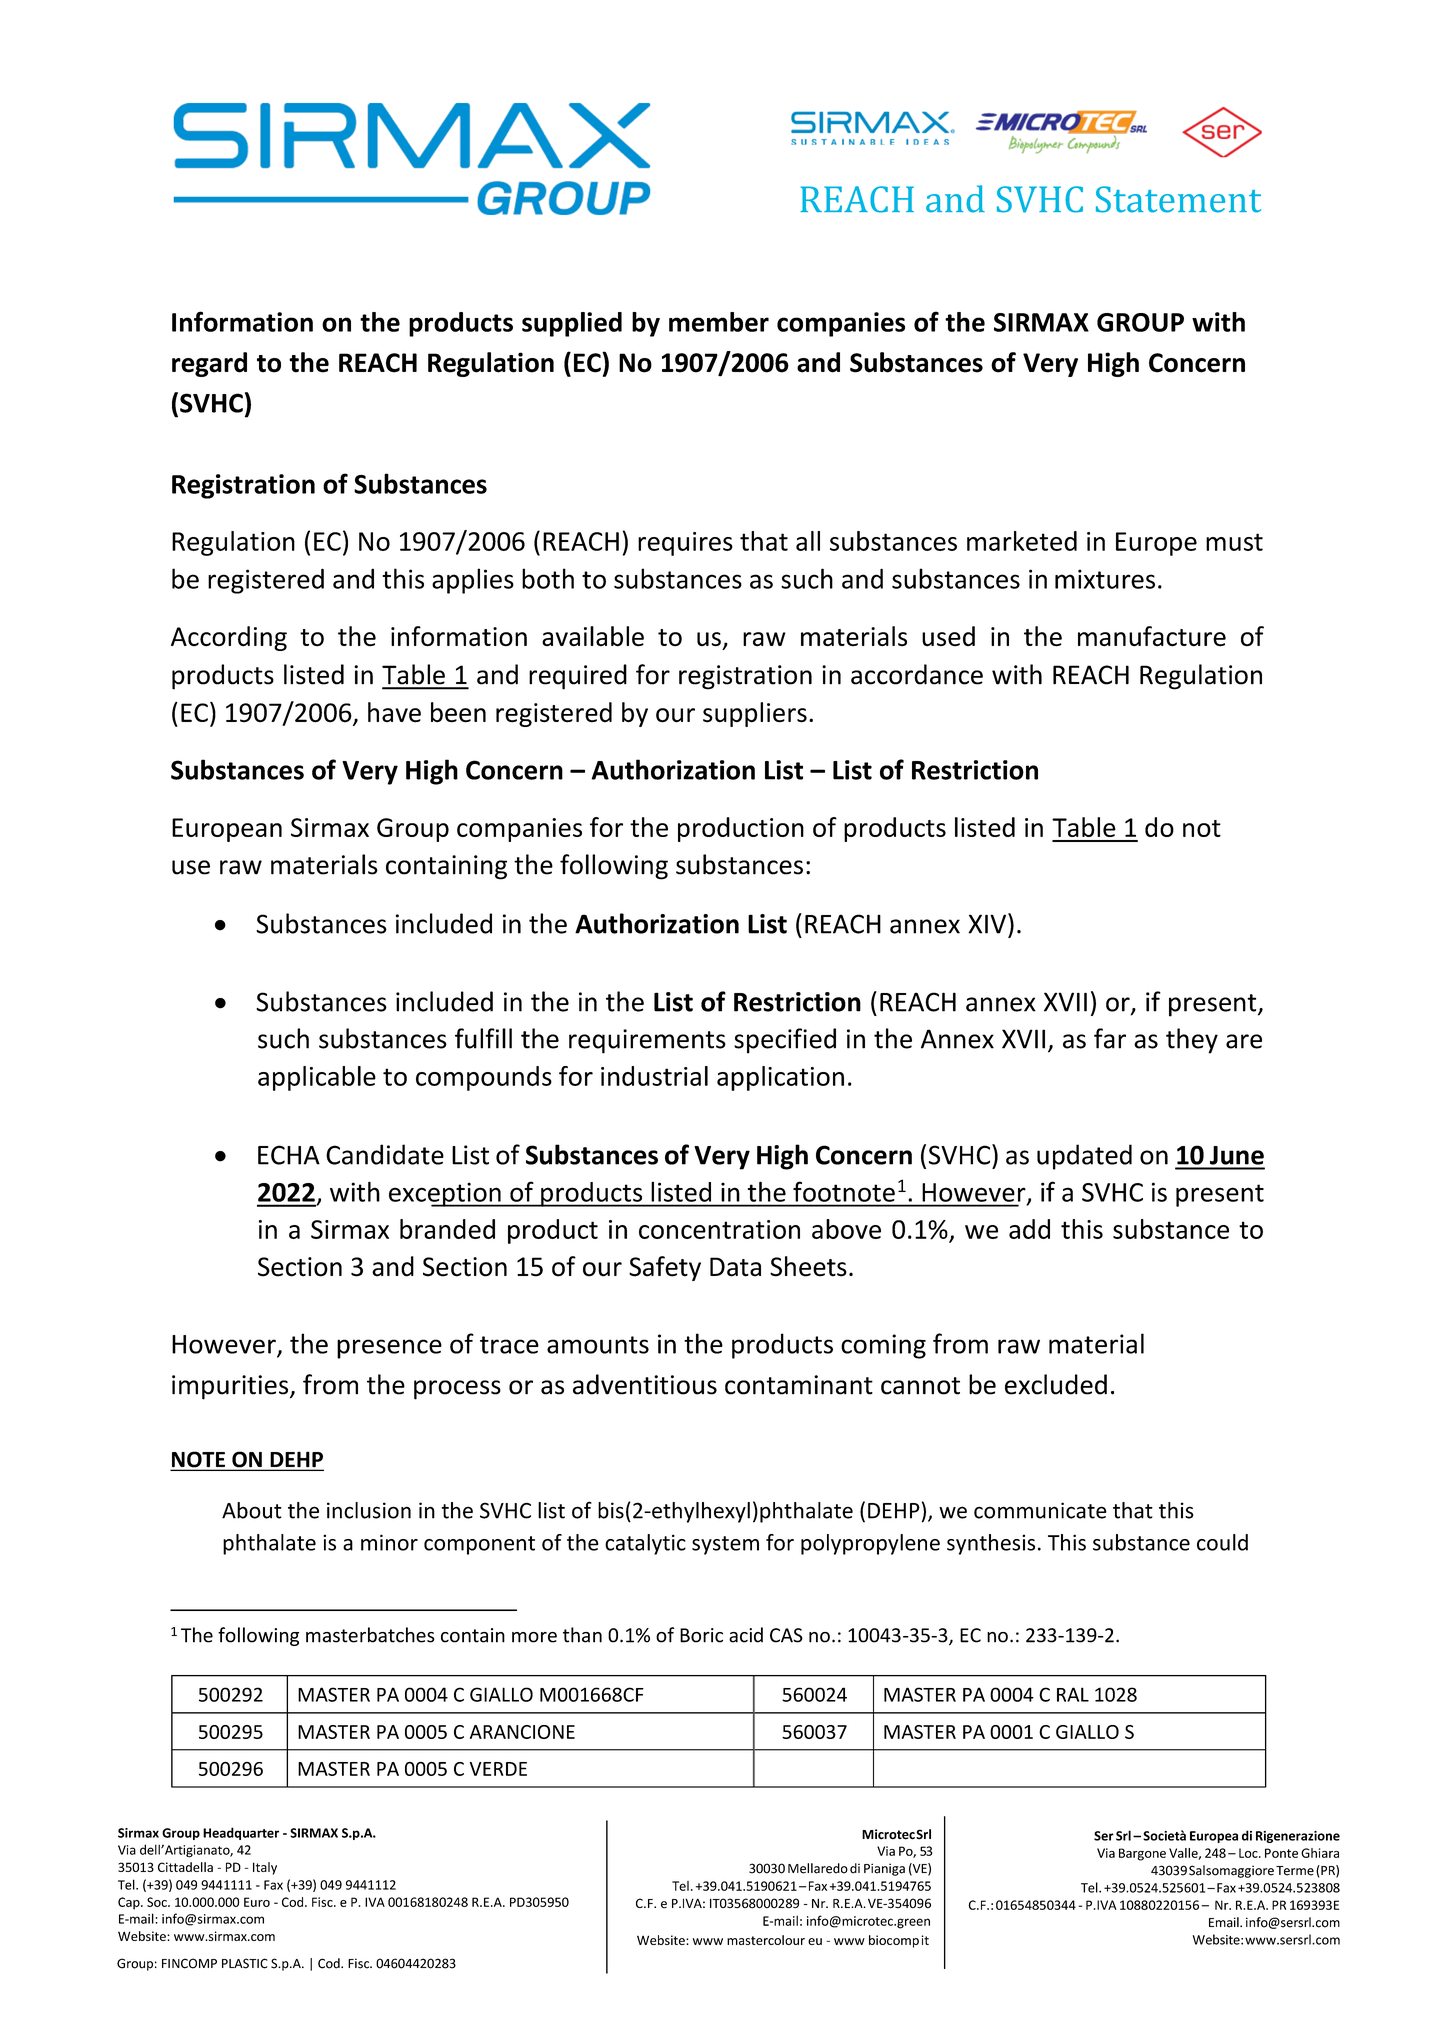  Describe the element at coordinates (1249, 1853) in the document. I see `Loc` at that location.
